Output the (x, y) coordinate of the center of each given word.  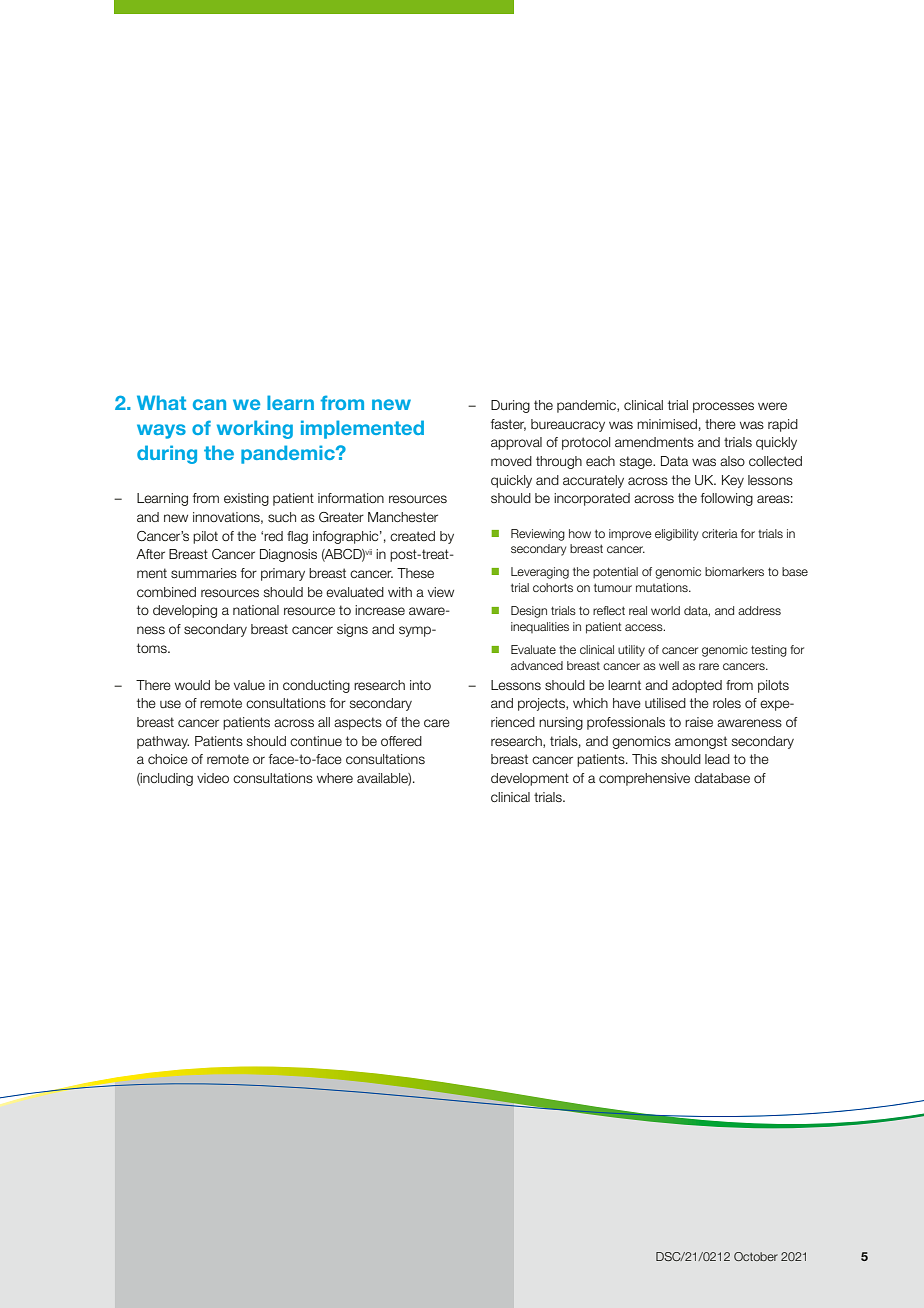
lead (717, 759)
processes (723, 407)
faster (508, 425)
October (756, 1256)
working (255, 429)
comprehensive (644, 779)
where (335, 778)
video (213, 778)
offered (401, 741)
